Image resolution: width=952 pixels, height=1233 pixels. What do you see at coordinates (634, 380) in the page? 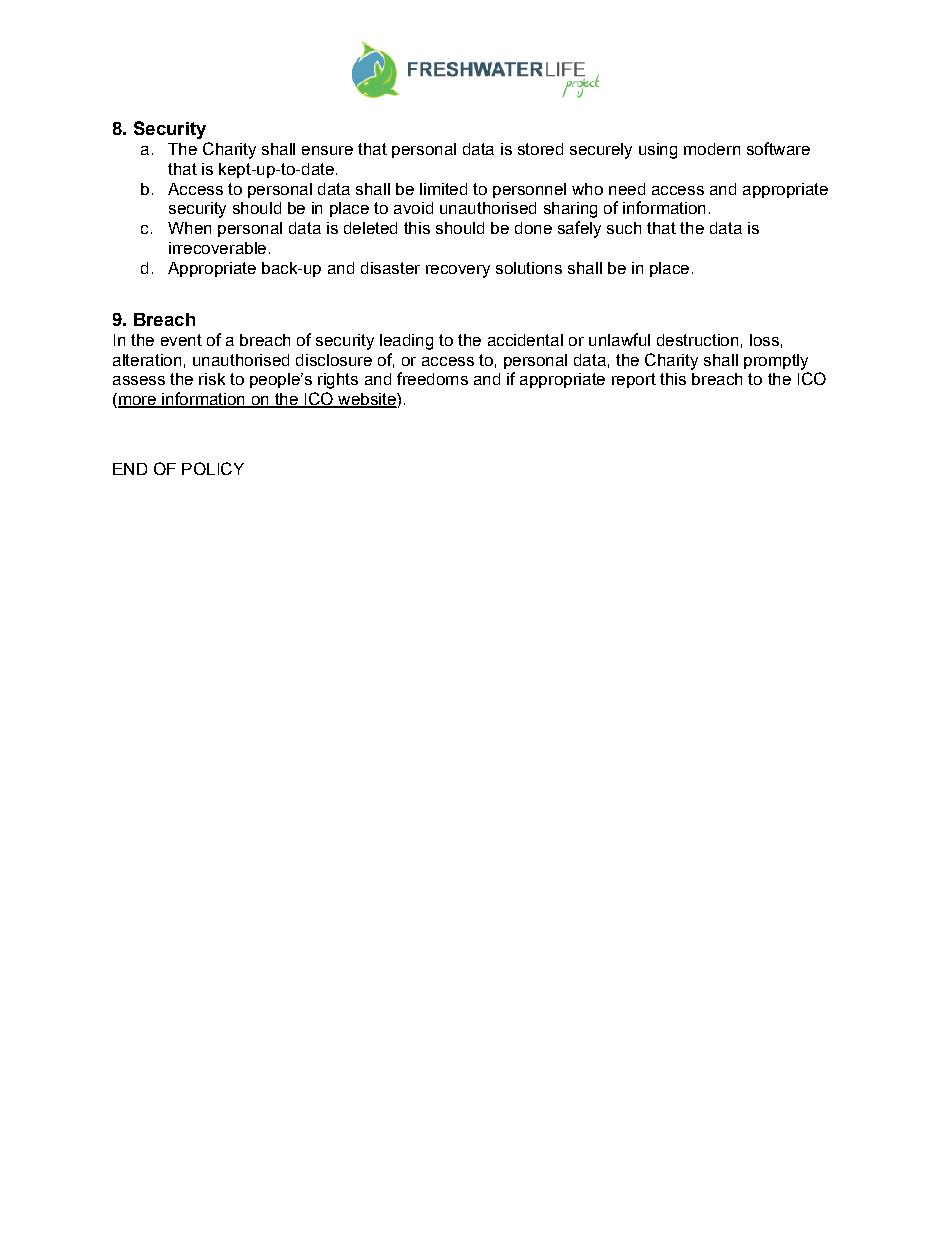
I see `report` at bounding box center [634, 380].
